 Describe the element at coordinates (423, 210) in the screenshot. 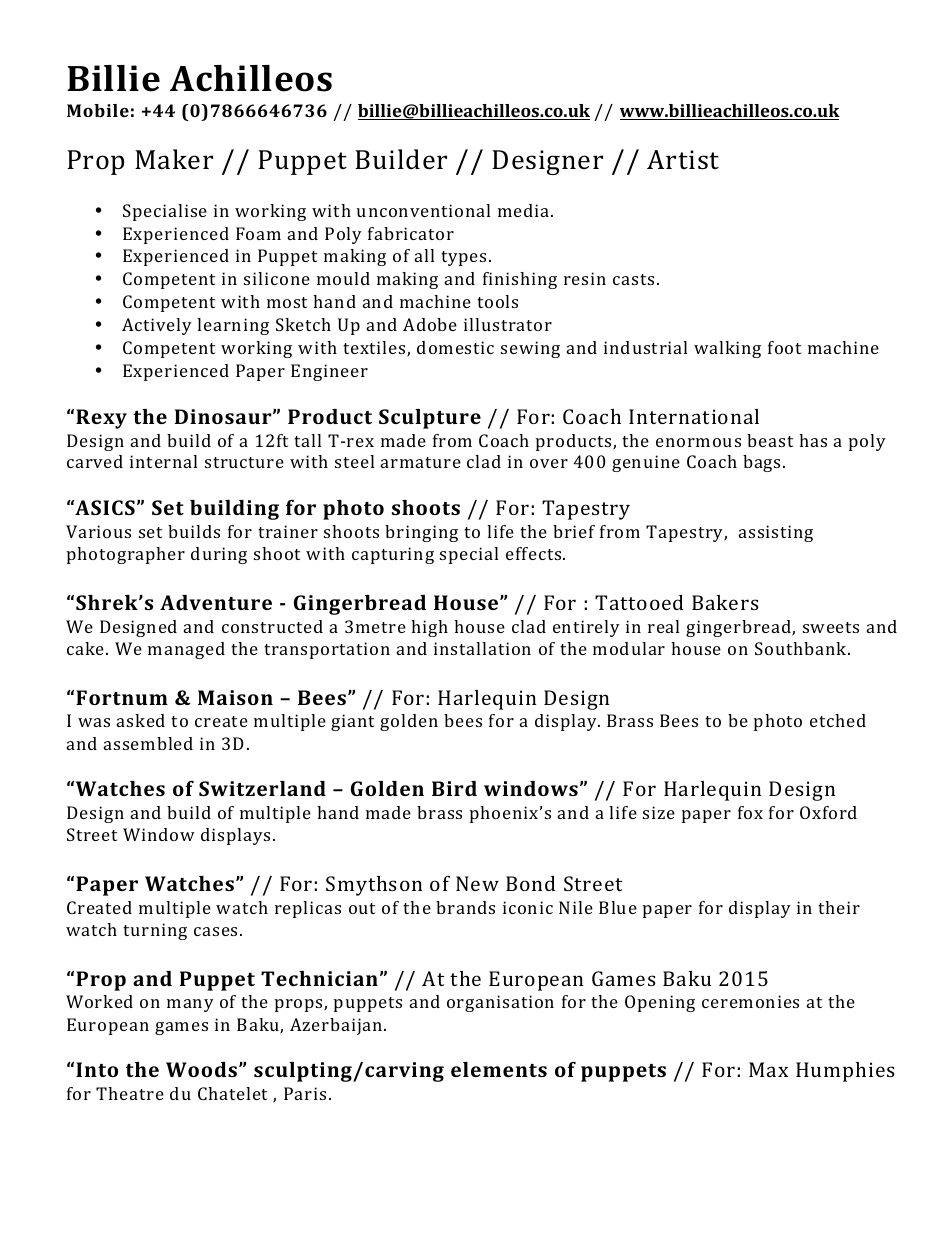

I see `unconventional` at that location.
